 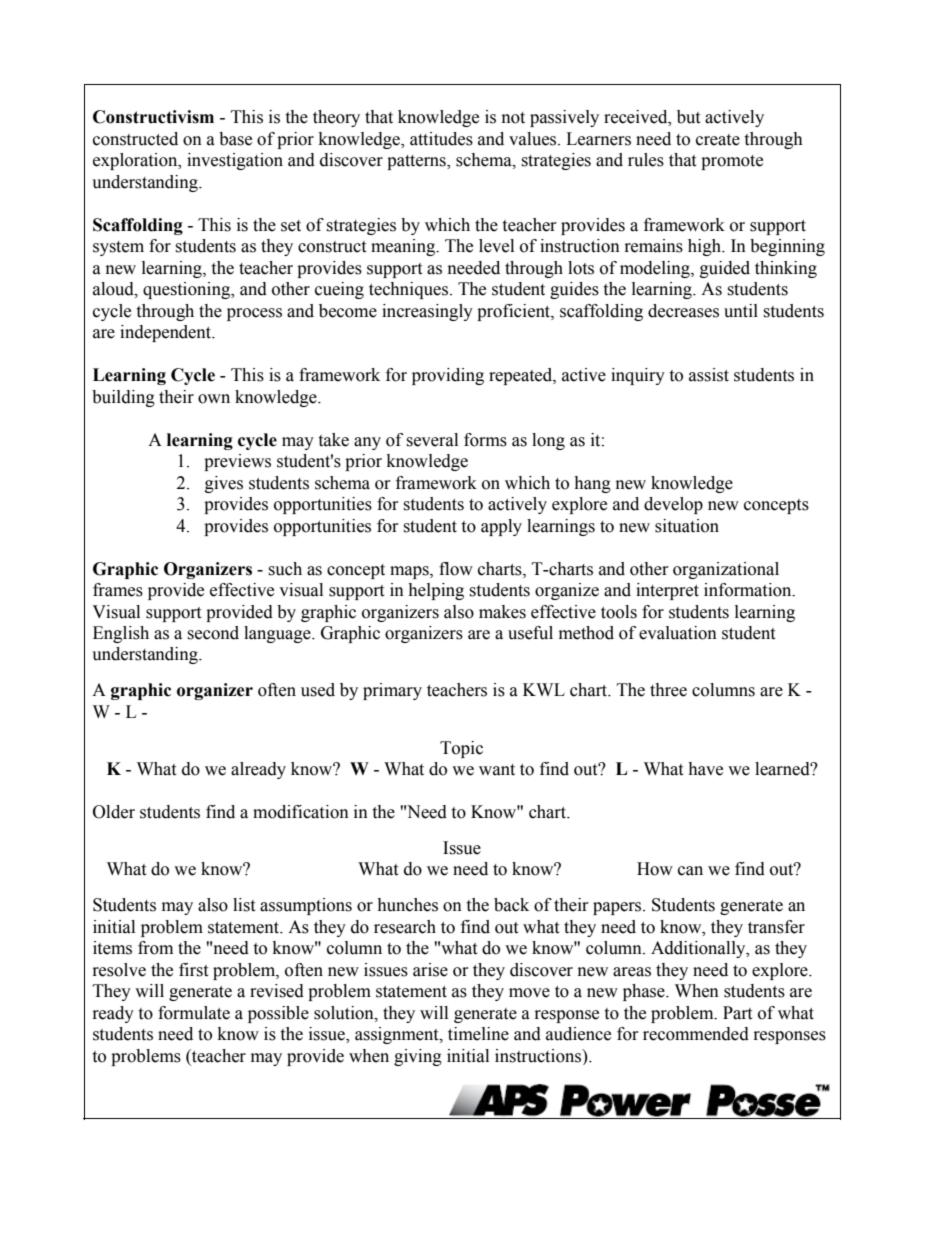 I want to click on apply, so click(x=501, y=527).
